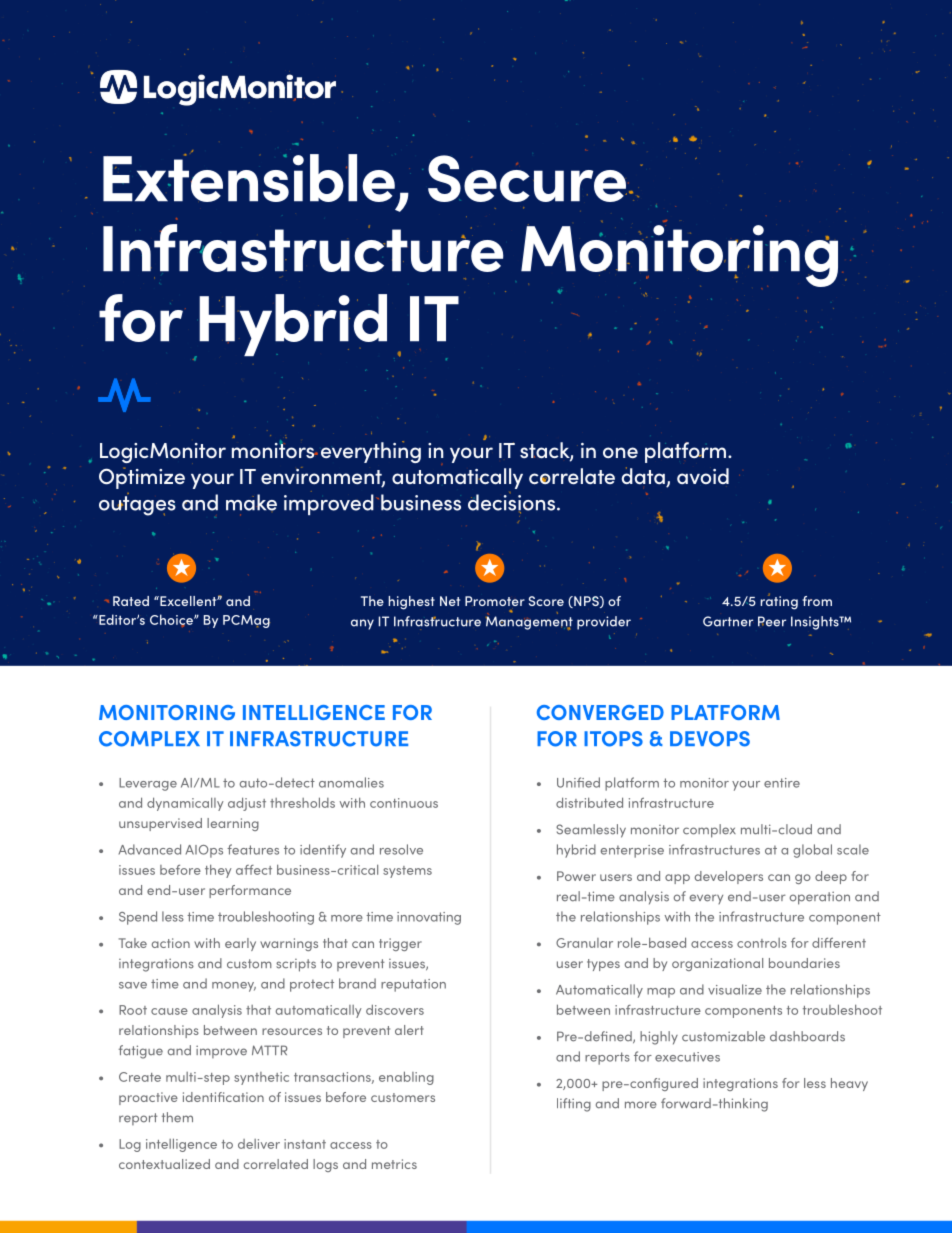  Describe the element at coordinates (772, 621) in the document. I see `Peer` at that location.
